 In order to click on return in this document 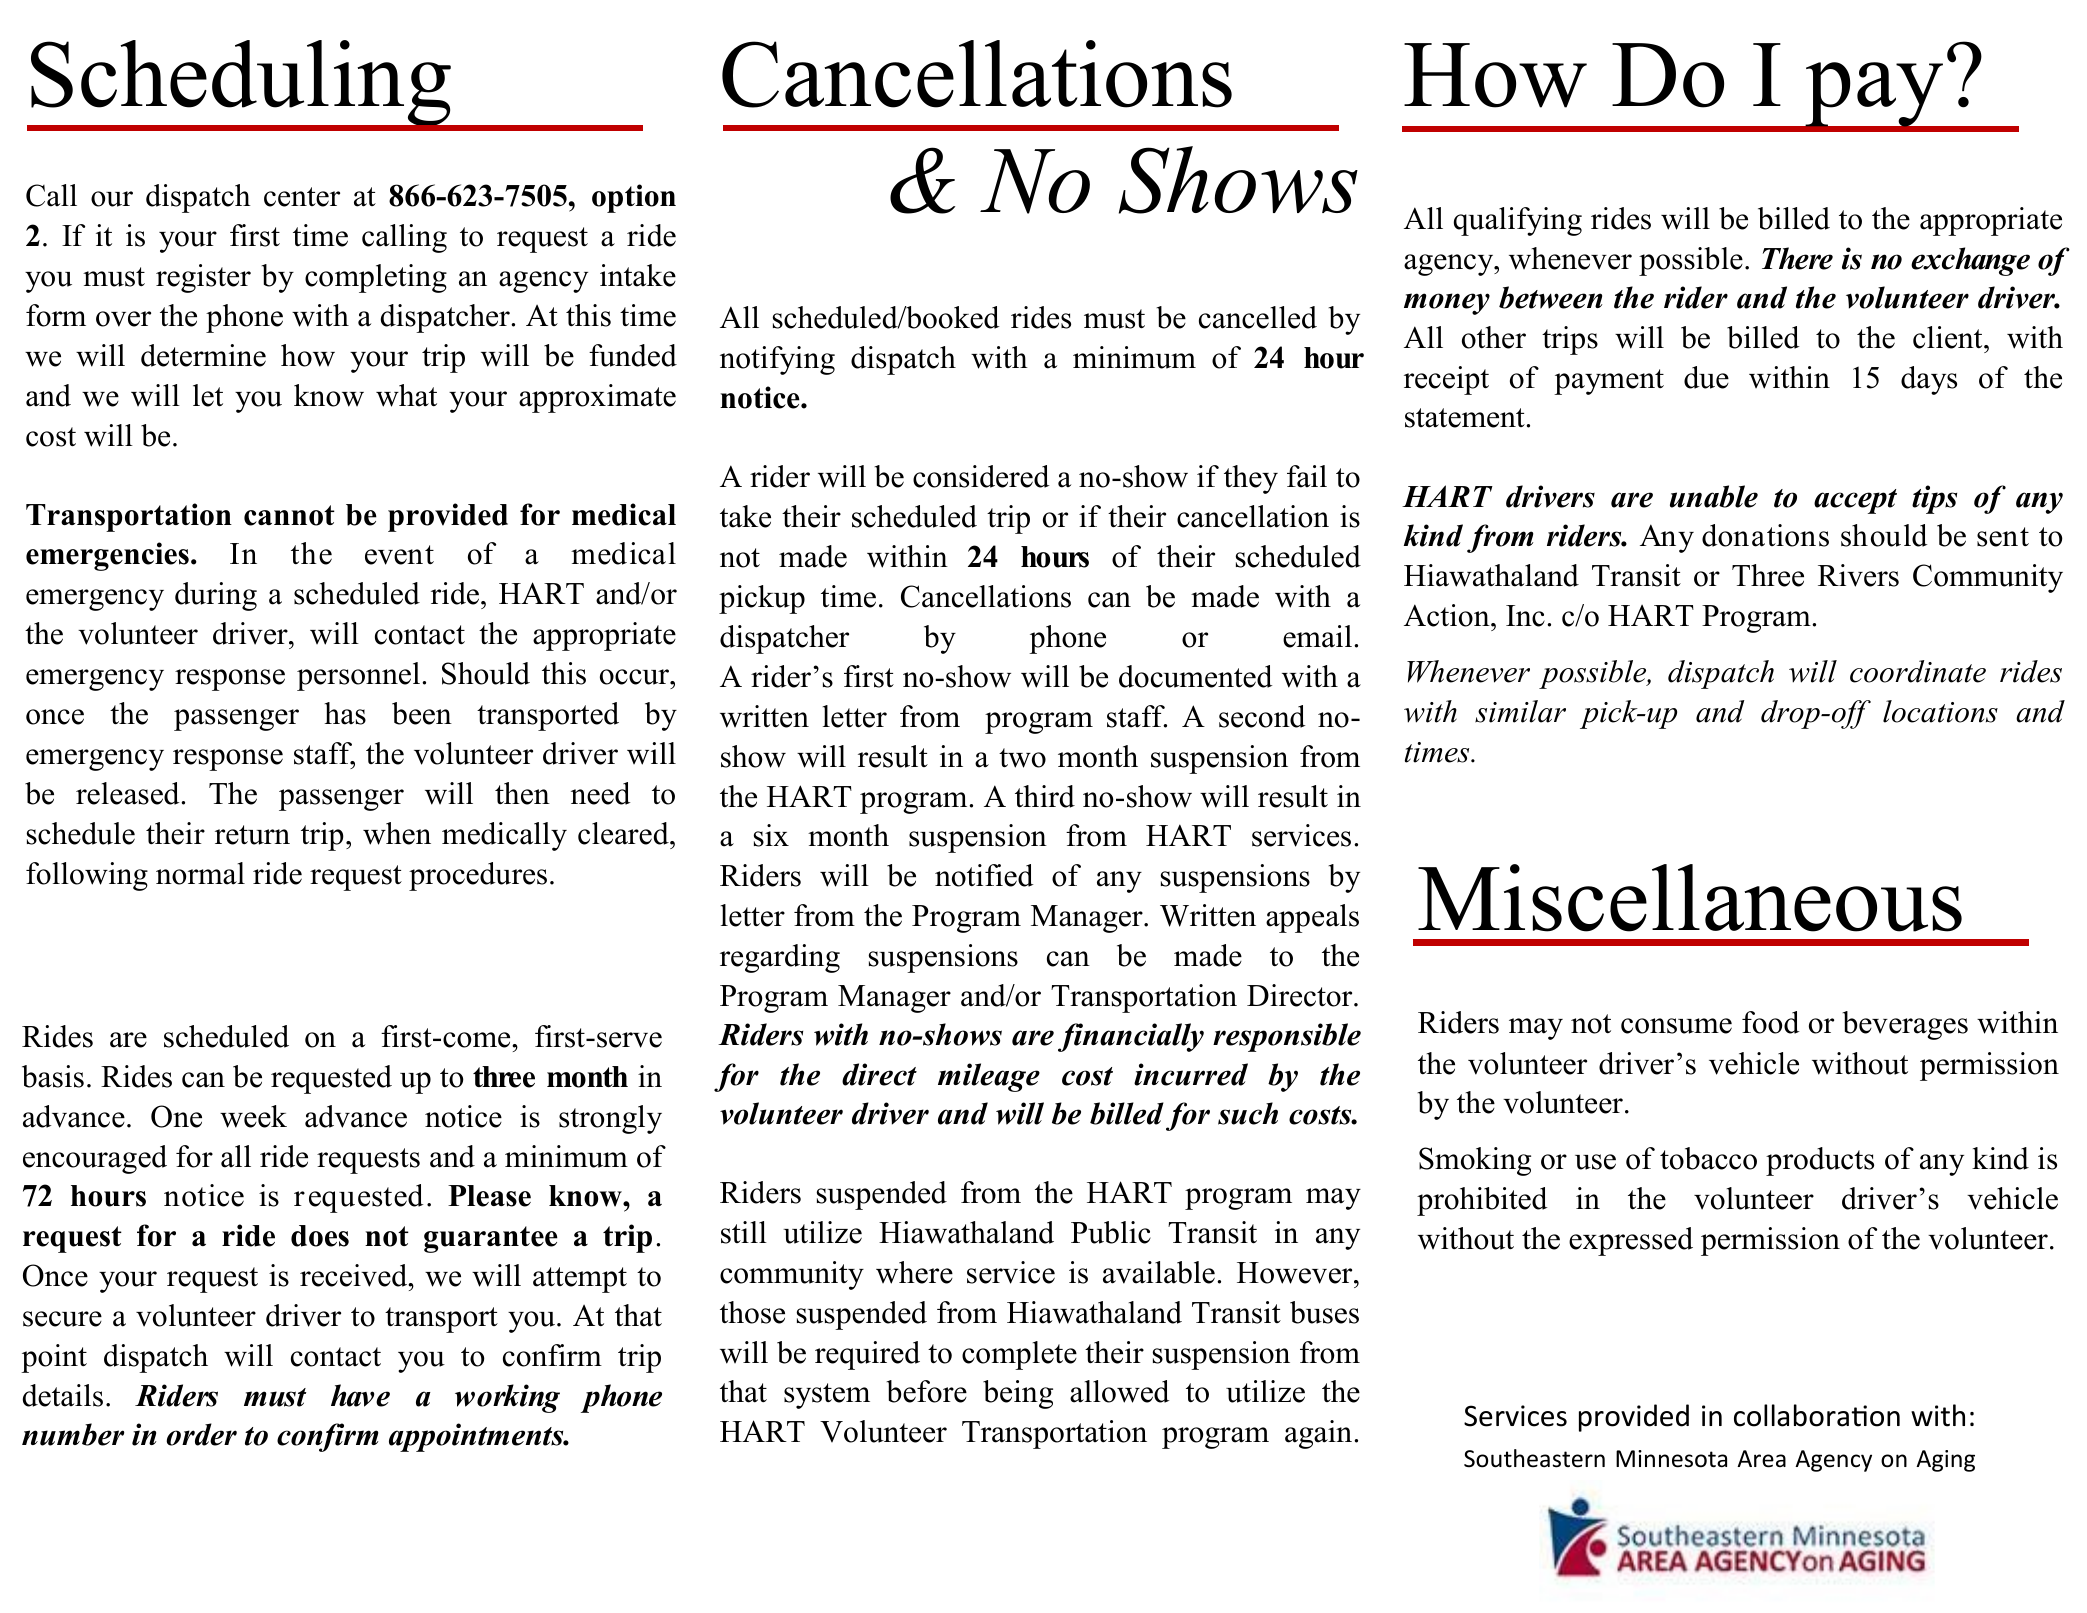, I will do `click(252, 835)`.
